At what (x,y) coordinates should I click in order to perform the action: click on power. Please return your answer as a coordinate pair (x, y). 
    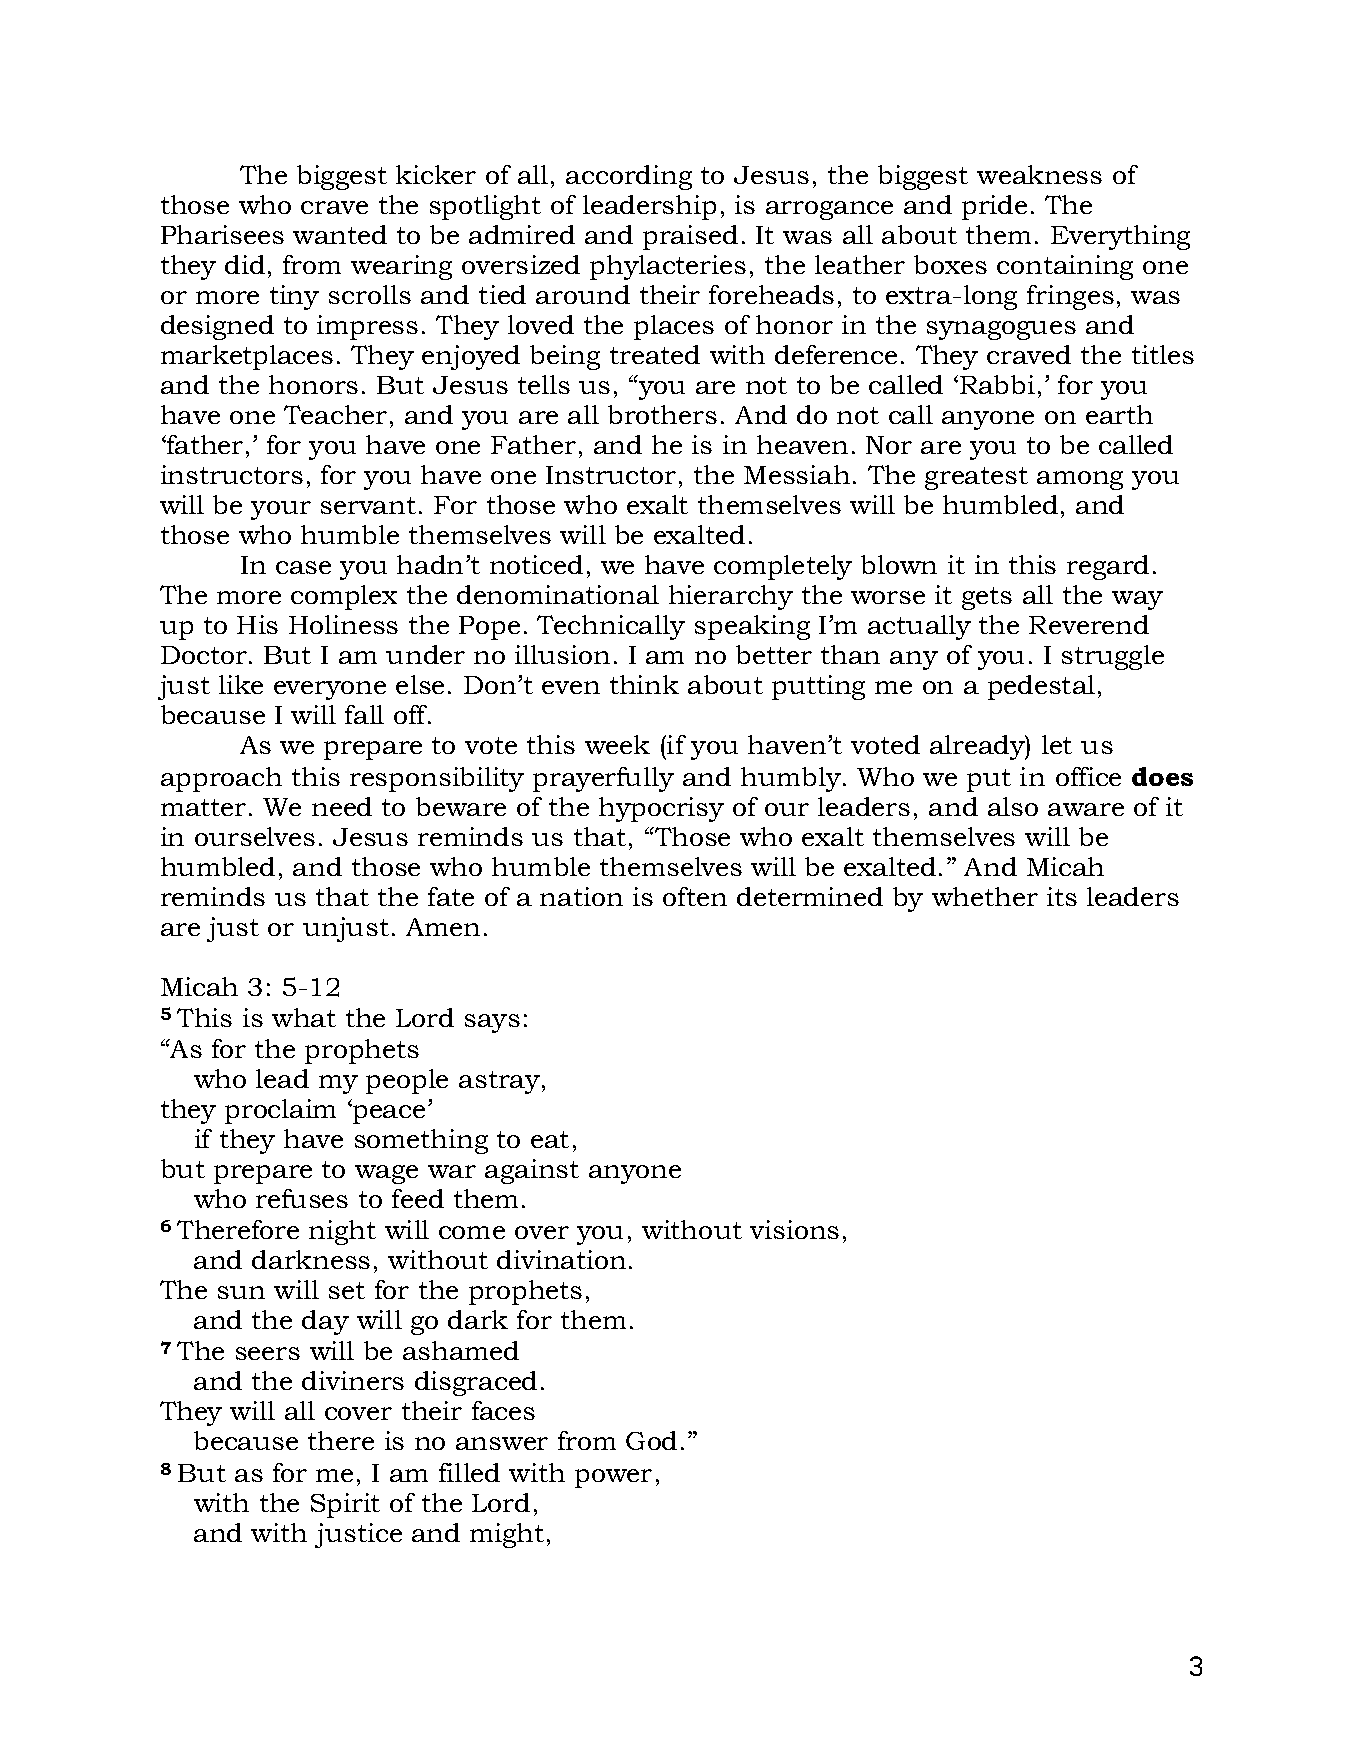
    Looking at the image, I should click on (613, 1478).
